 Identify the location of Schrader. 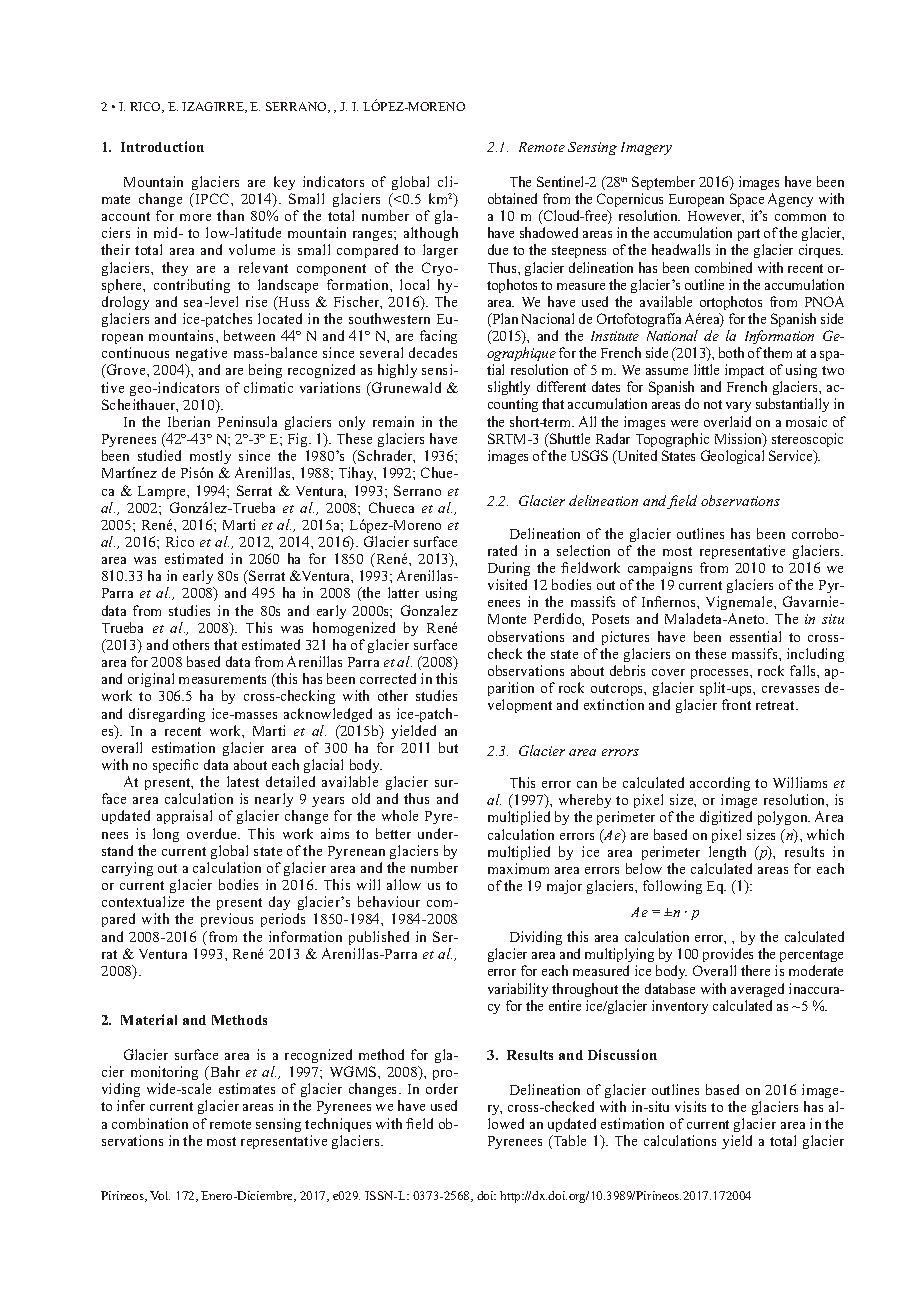
(385, 456).
